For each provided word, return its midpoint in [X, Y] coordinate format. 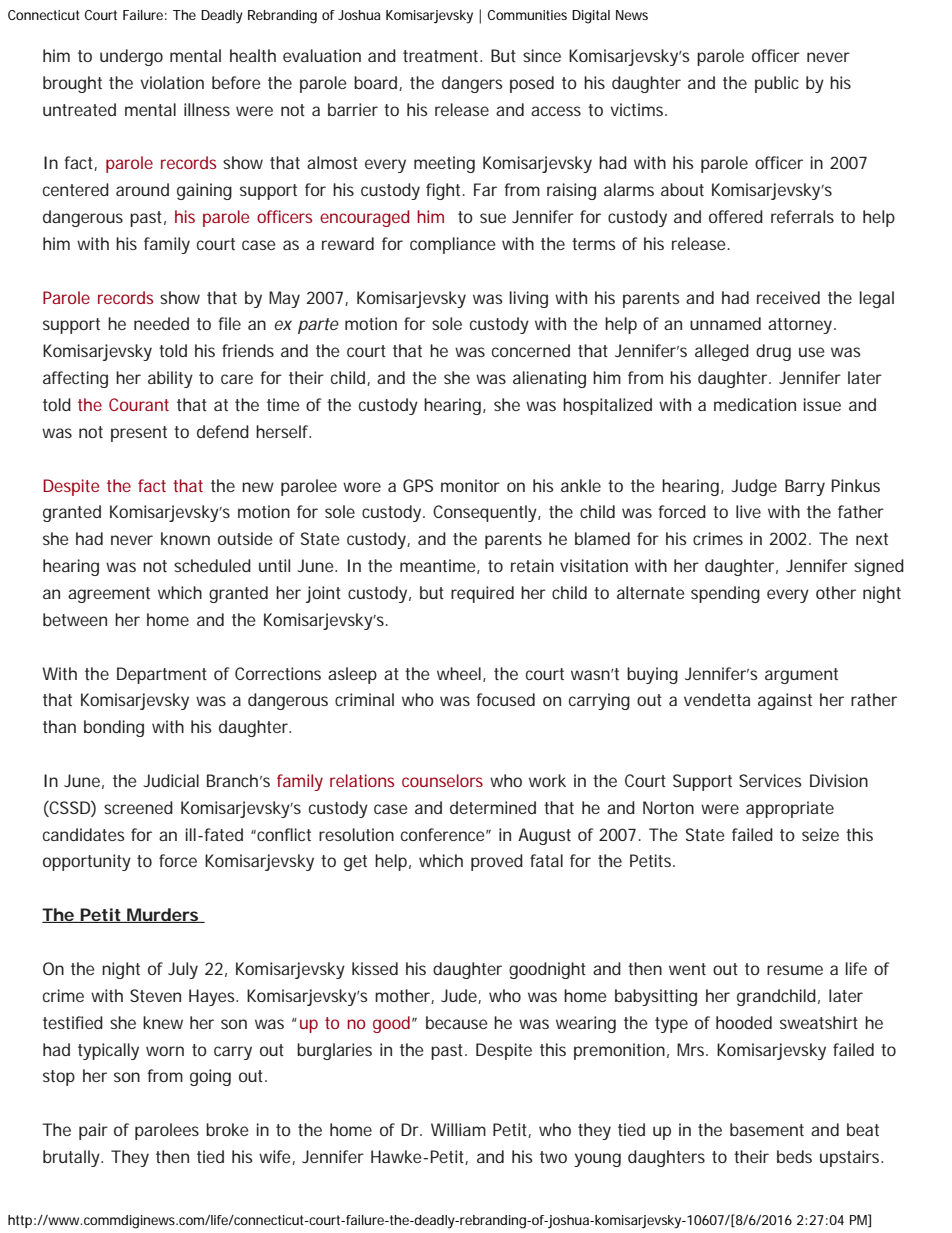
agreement [109, 595]
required [482, 594]
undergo [131, 57]
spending [725, 594]
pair [93, 1131]
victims [638, 109]
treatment [442, 56]
